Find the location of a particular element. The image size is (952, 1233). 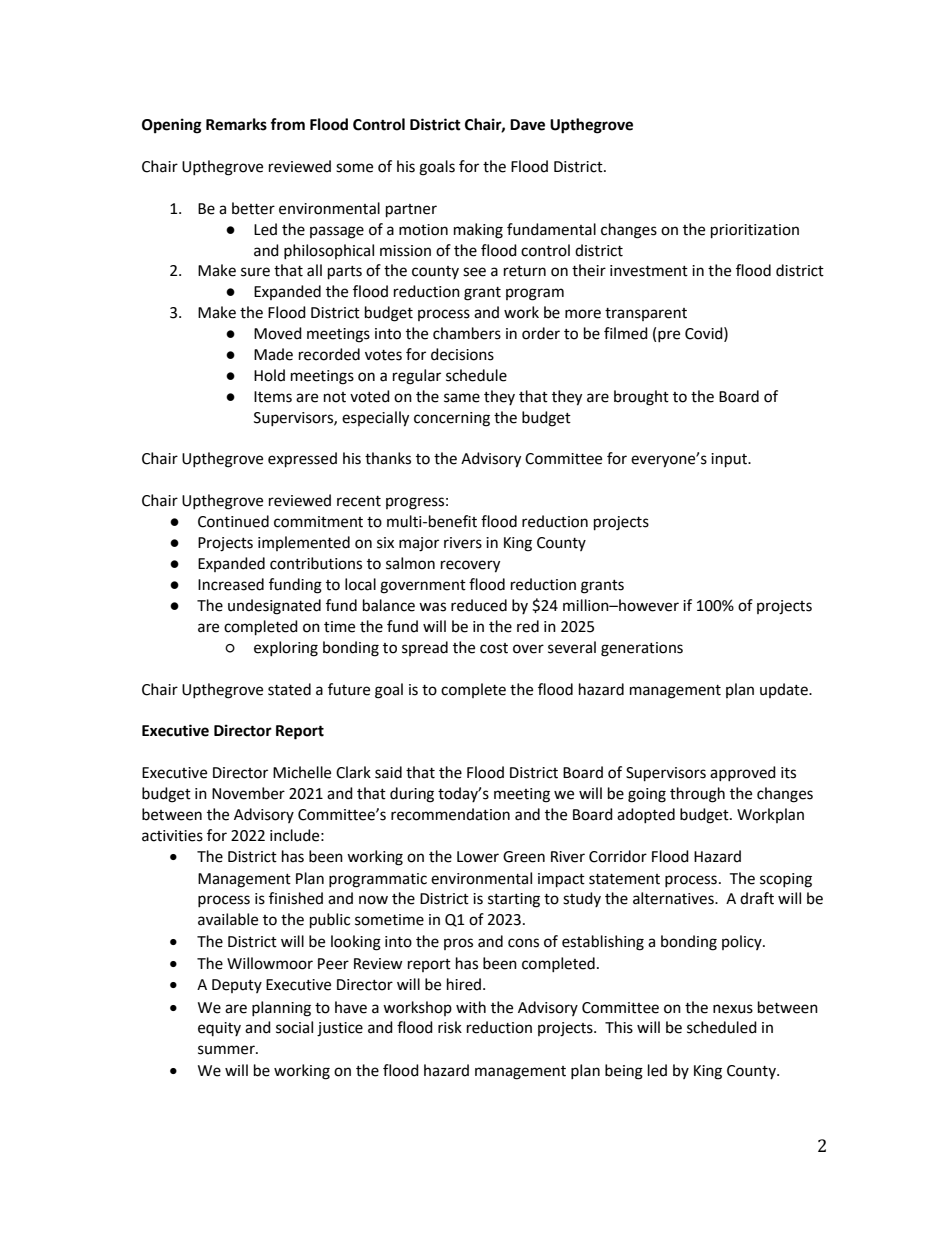

Remarks is located at coordinates (236, 124).
